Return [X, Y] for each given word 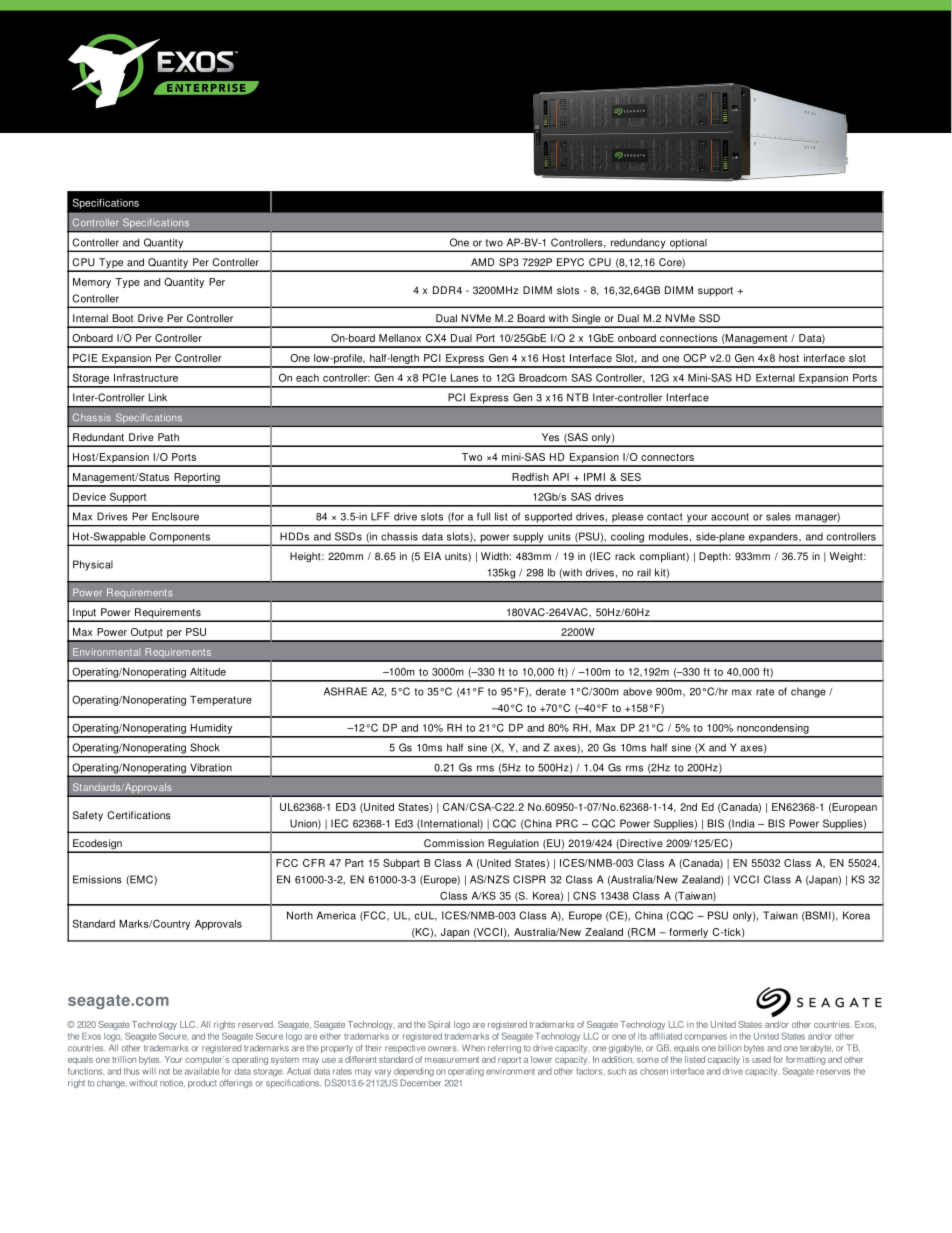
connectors [667, 457]
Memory [92, 283]
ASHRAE [345, 691]
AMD [483, 262]
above [637, 692]
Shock [205, 747]
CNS [584, 895]
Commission [454, 843]
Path [168, 437]
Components [179, 538]
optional [688, 244]
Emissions [97, 879]
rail [644, 572]
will [149, 1071]
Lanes [464, 378]
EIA [432, 556]
